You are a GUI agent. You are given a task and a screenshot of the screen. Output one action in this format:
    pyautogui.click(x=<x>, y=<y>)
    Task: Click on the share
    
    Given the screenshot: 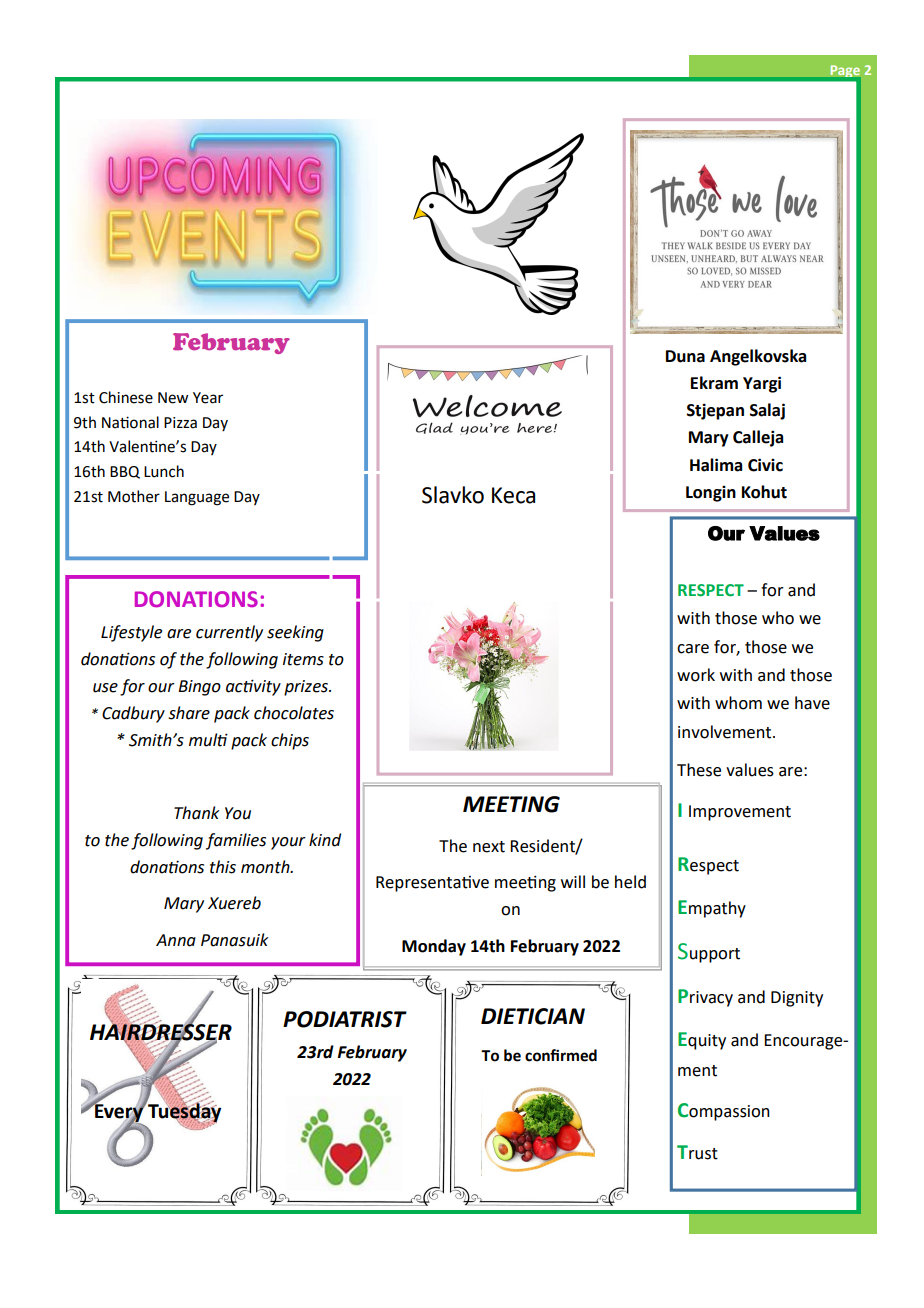 What is the action you would take?
    pyautogui.click(x=189, y=713)
